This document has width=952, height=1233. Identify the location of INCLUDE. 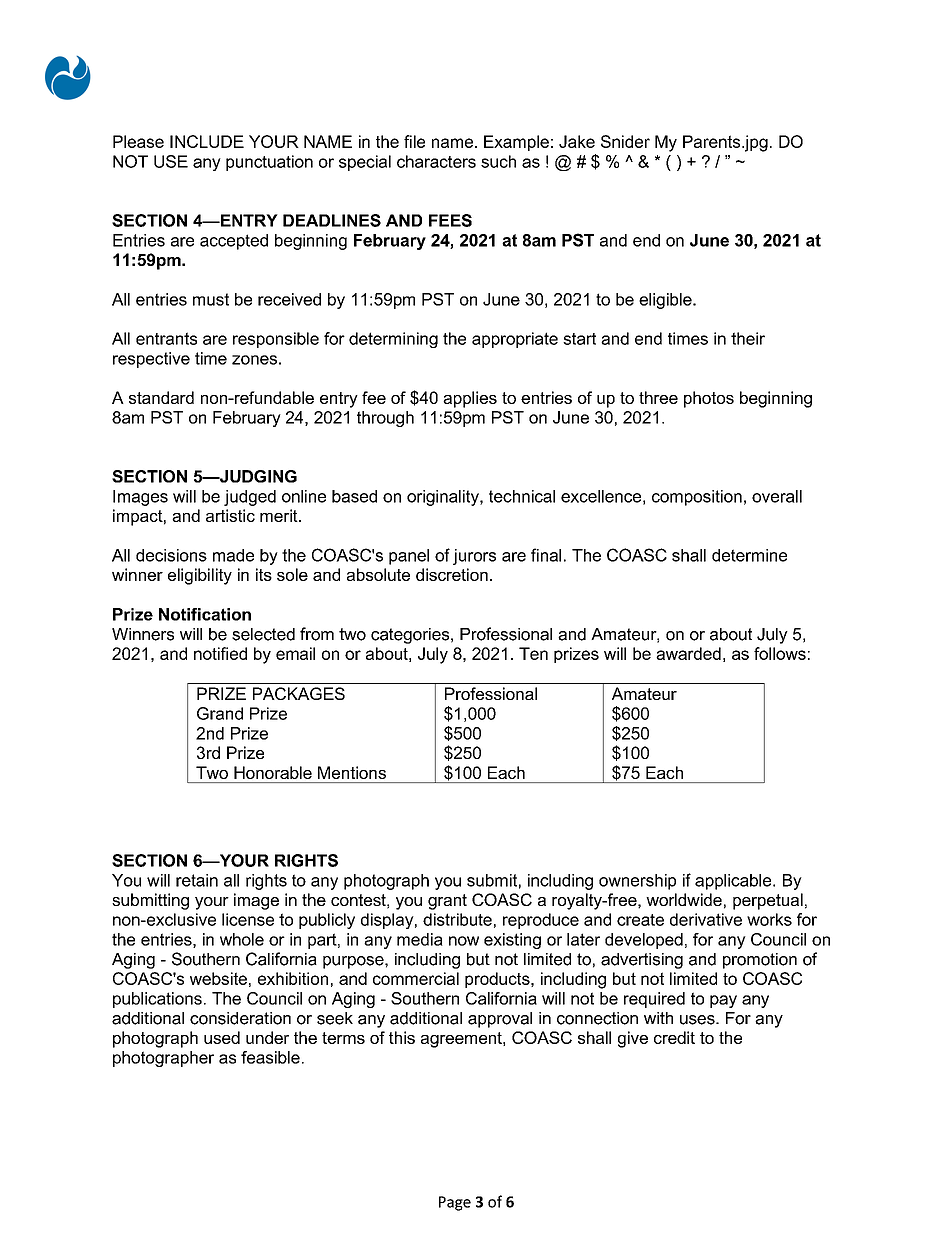
(207, 141).
